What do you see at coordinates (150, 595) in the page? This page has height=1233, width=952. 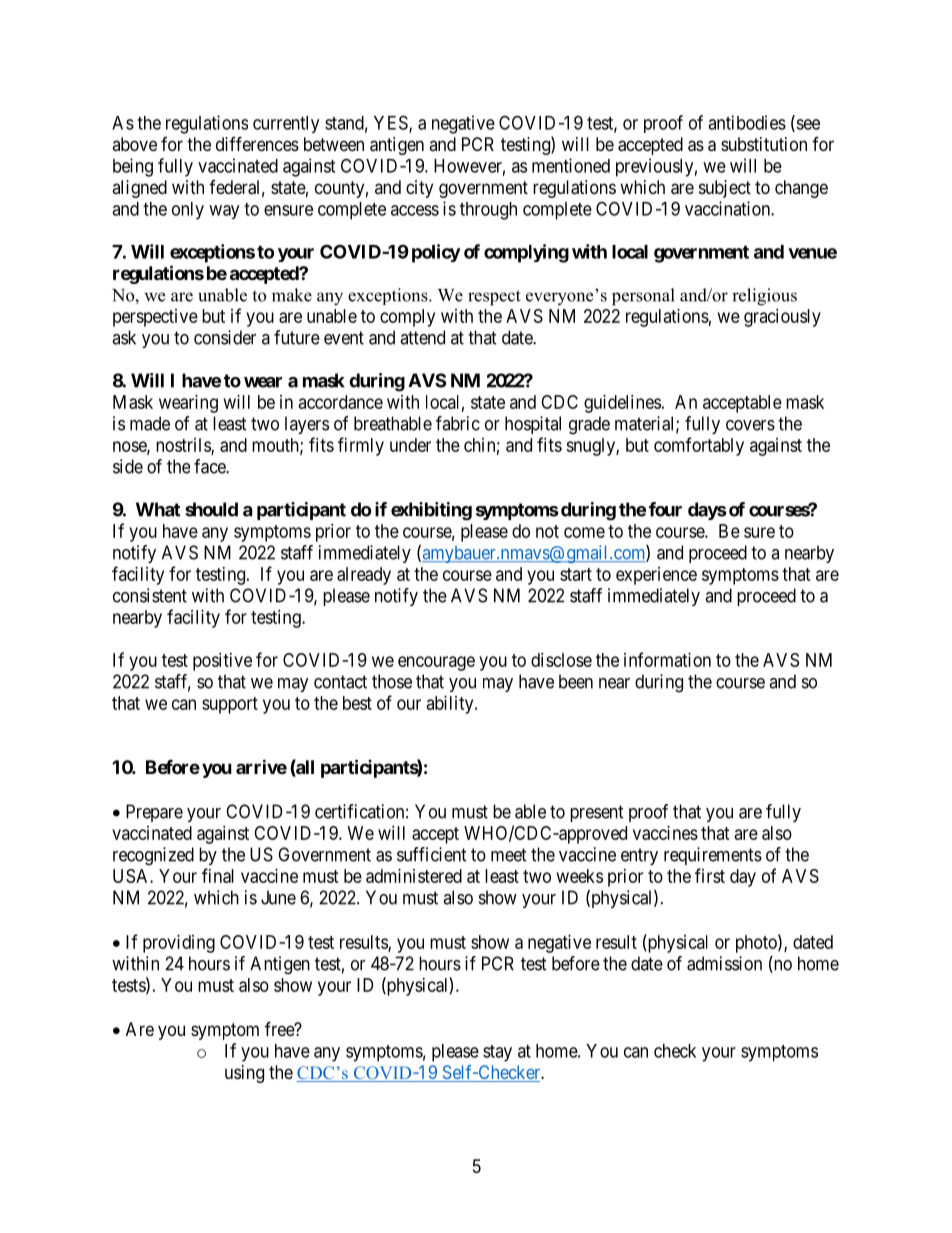 I see `consistent` at bounding box center [150, 595].
